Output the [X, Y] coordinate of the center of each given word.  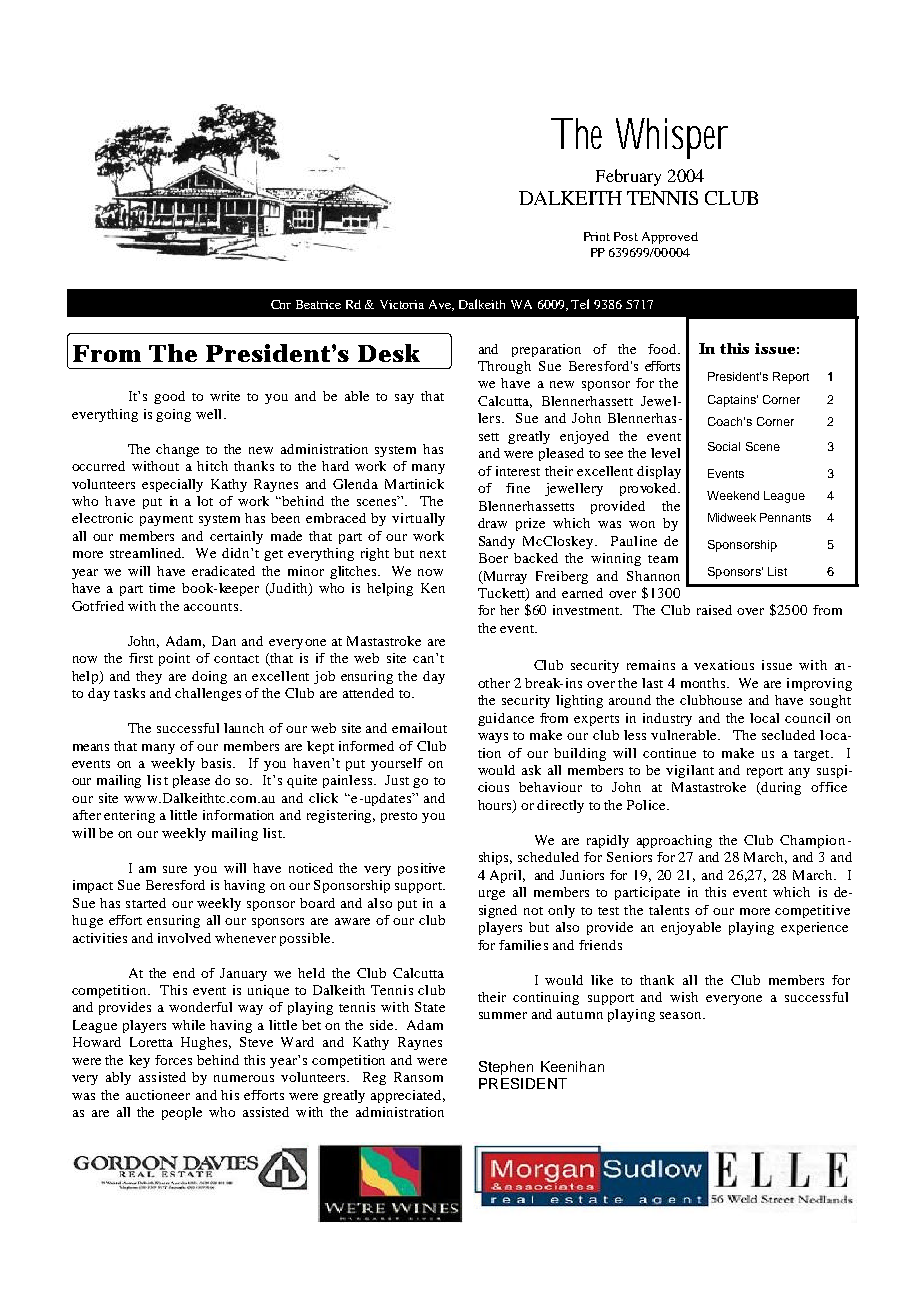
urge [492, 895]
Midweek [732, 517]
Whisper [672, 138]
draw [492, 523]
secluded [788, 735]
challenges [208, 694]
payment [166, 520]
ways [493, 738]
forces [173, 1060]
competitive [812, 911]
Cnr [281, 304]
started [146, 903]
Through [504, 367]
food [664, 349]
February [628, 177]
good [169, 397]
